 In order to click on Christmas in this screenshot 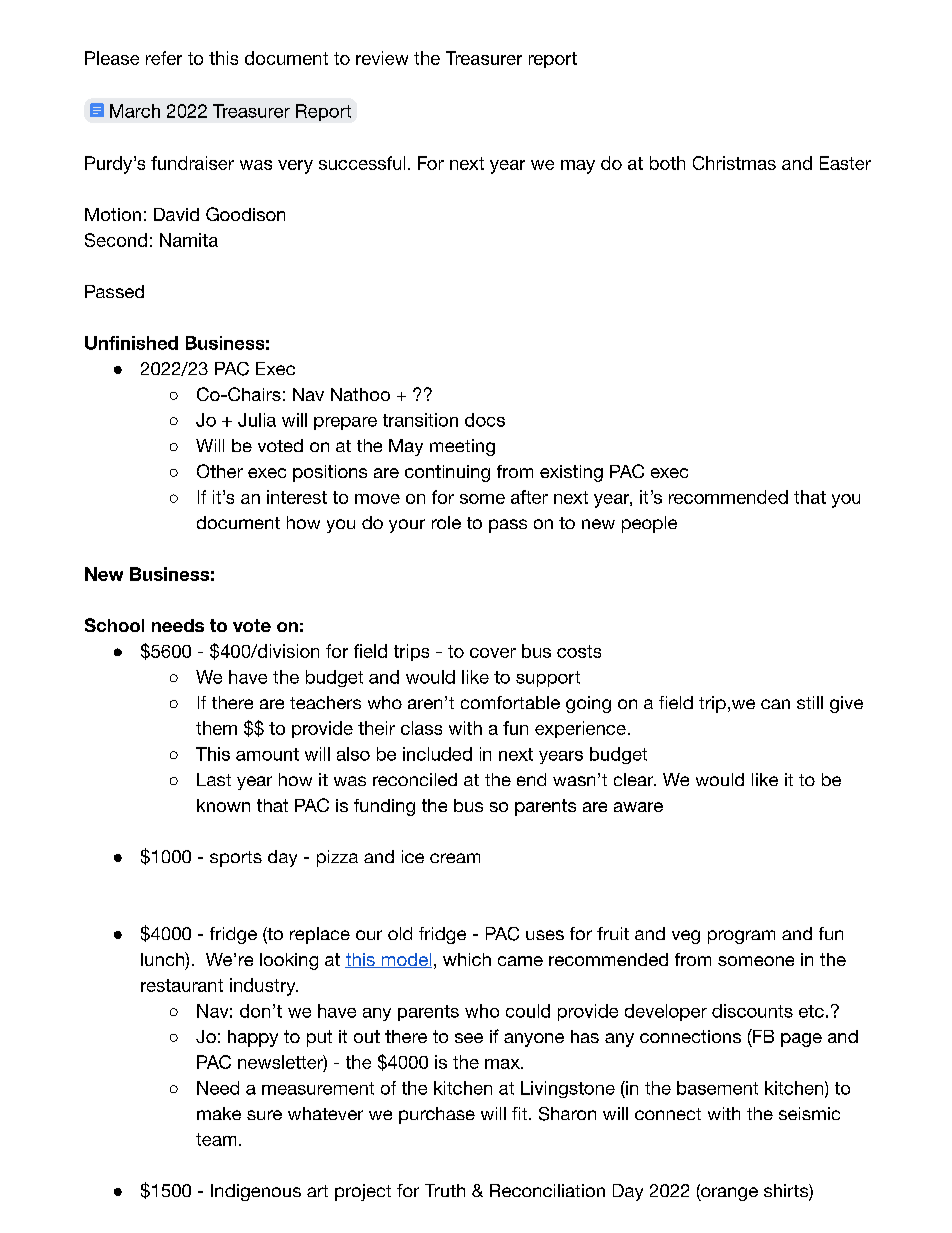, I will do `click(734, 163)`.
